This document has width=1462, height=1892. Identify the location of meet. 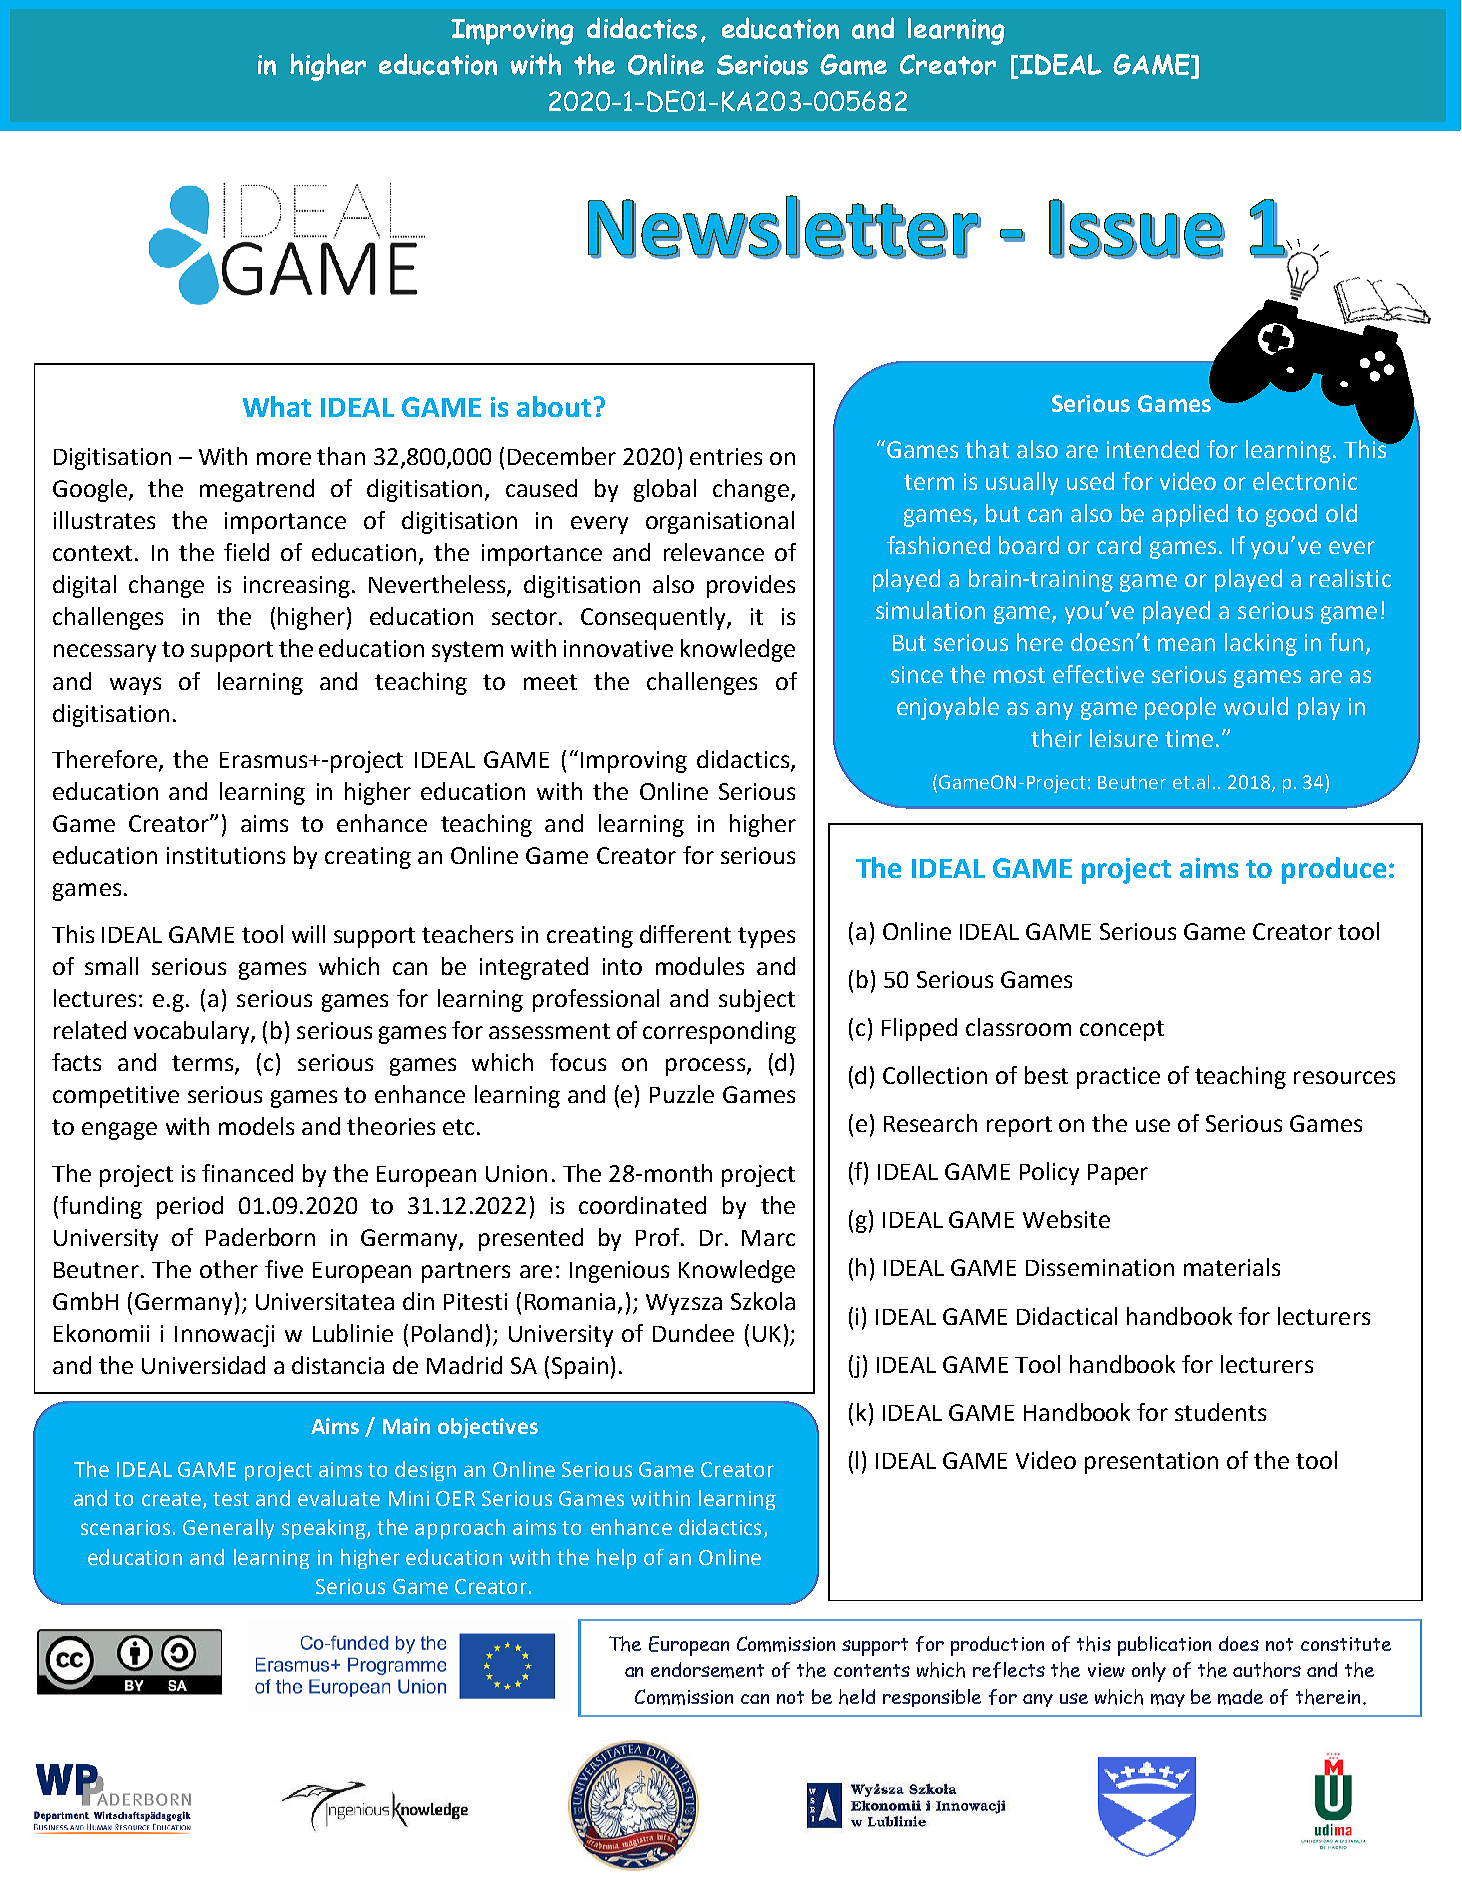
(550, 682).
